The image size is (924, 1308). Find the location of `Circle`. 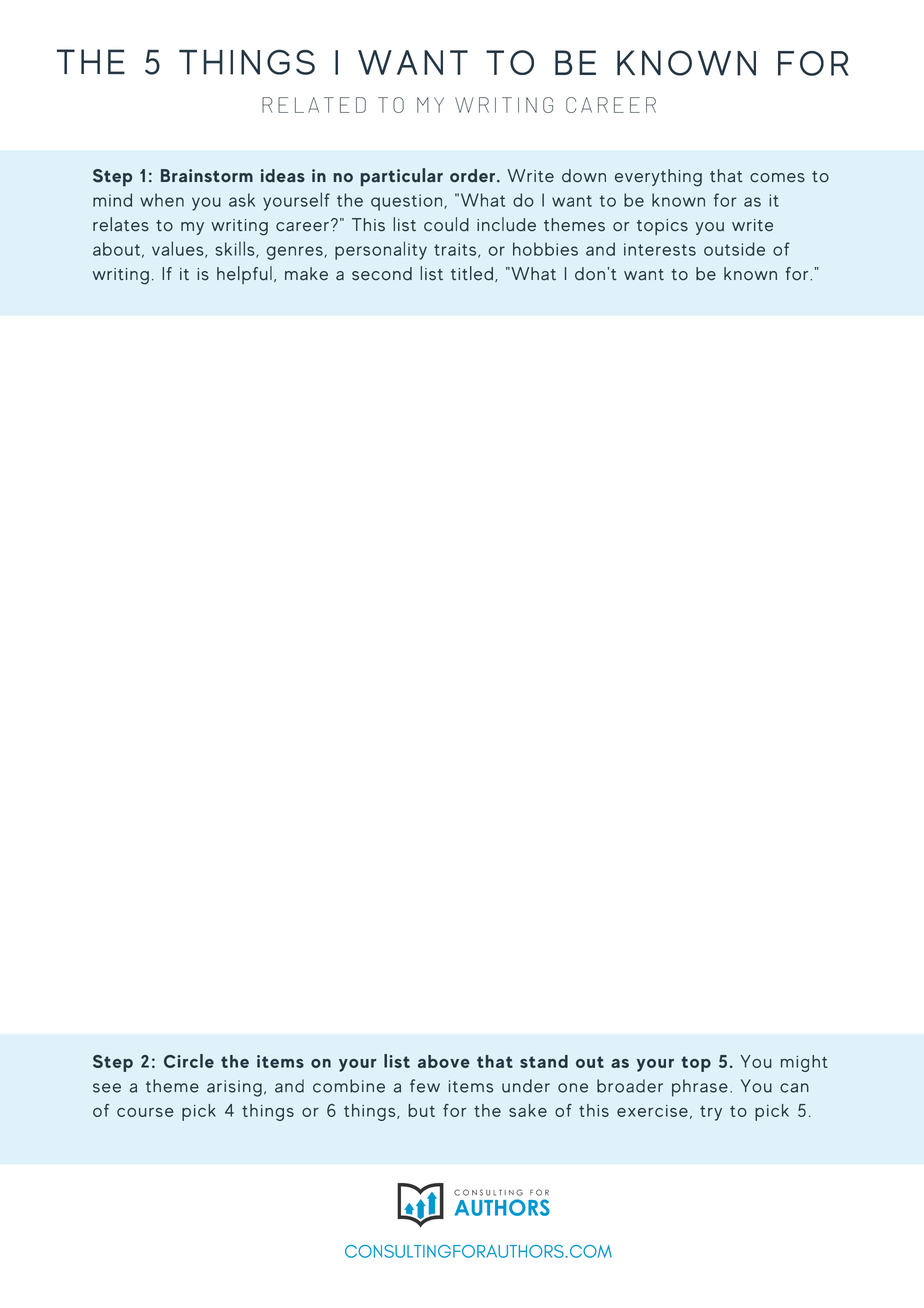

Circle is located at coordinates (189, 1061).
